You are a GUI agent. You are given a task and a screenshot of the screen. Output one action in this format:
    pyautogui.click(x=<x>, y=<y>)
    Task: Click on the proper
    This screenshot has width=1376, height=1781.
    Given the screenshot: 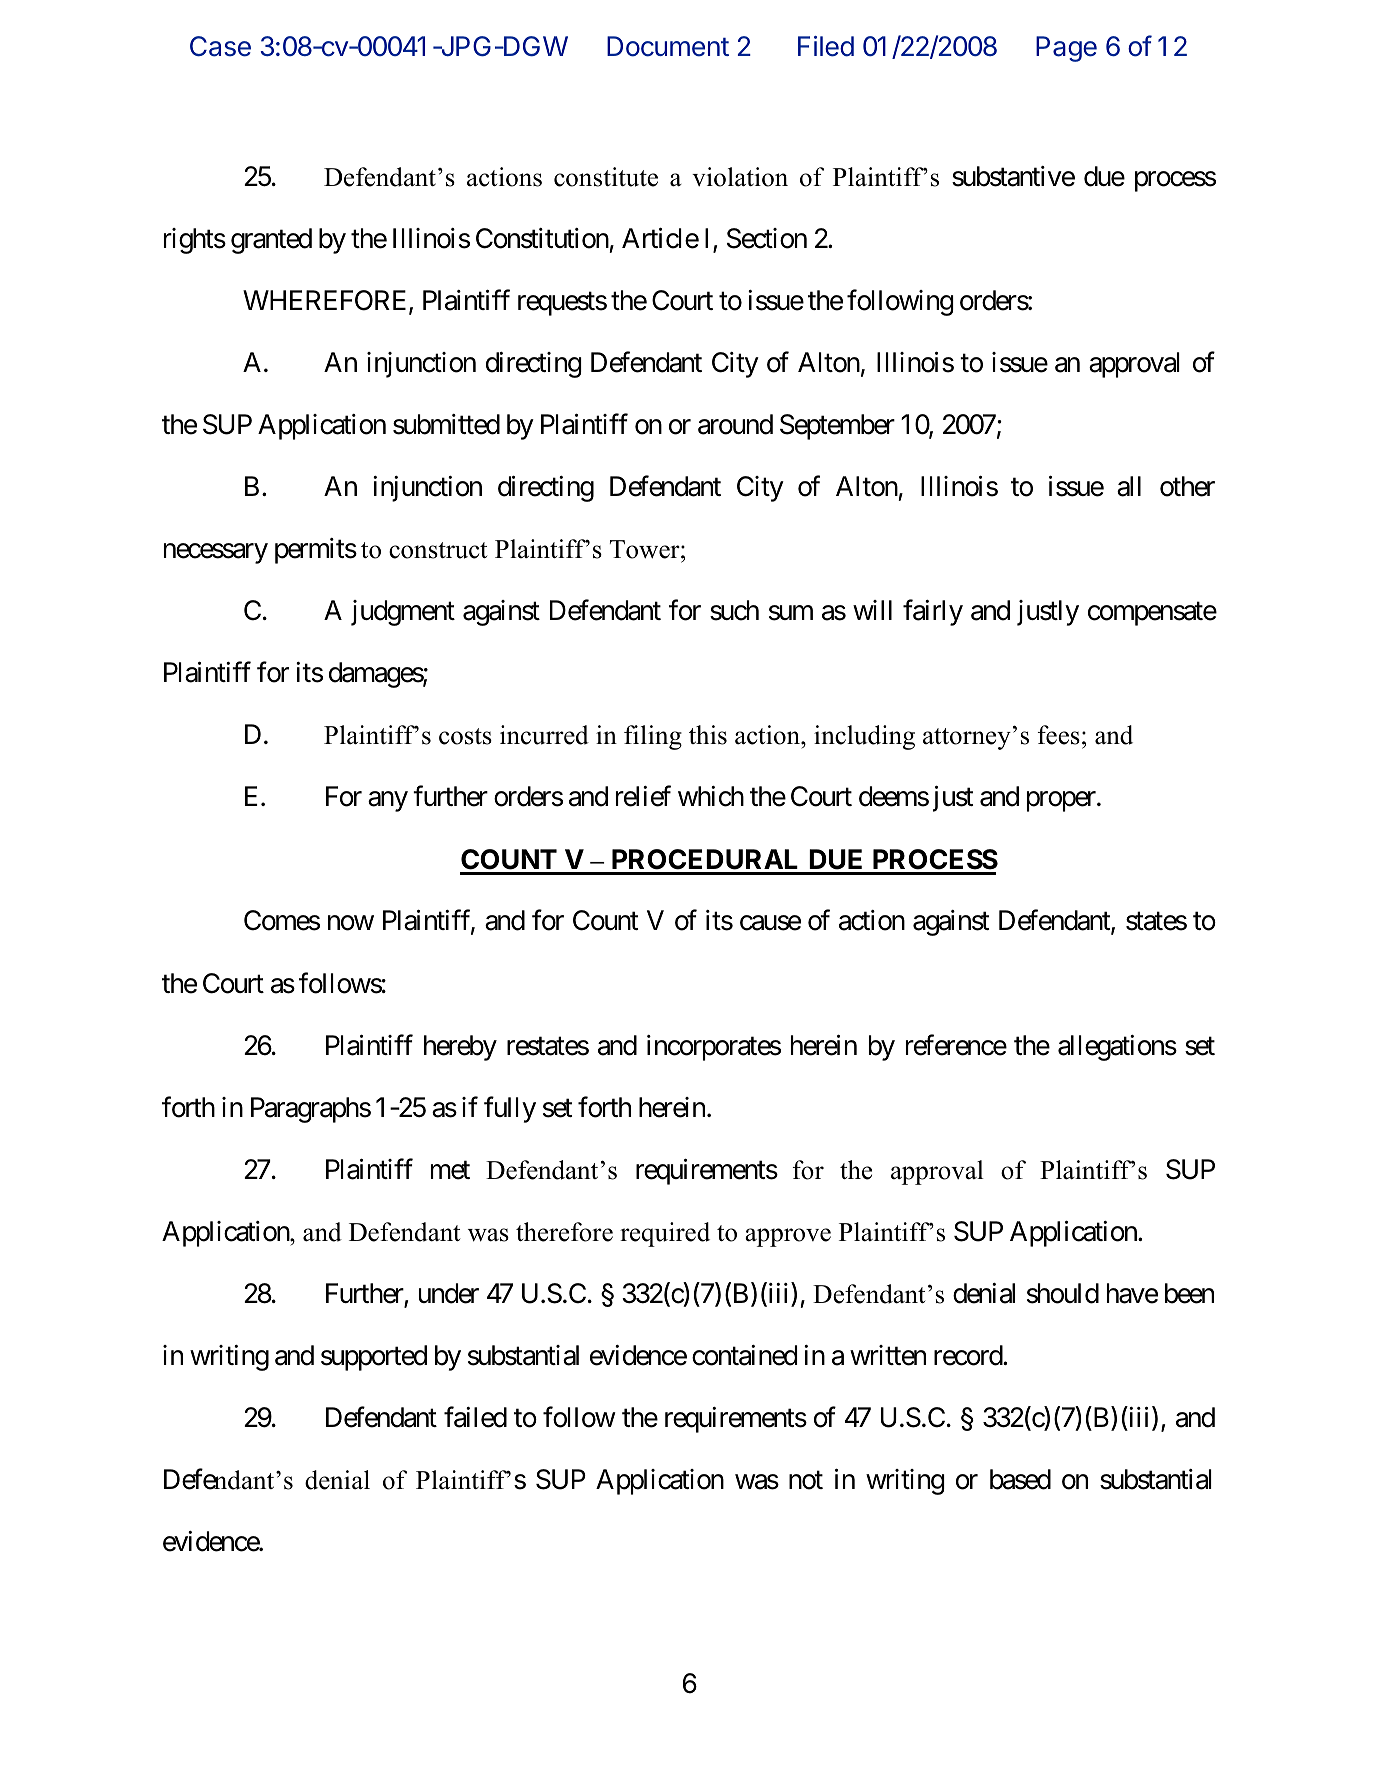 What is the action you would take?
    pyautogui.click(x=1062, y=802)
